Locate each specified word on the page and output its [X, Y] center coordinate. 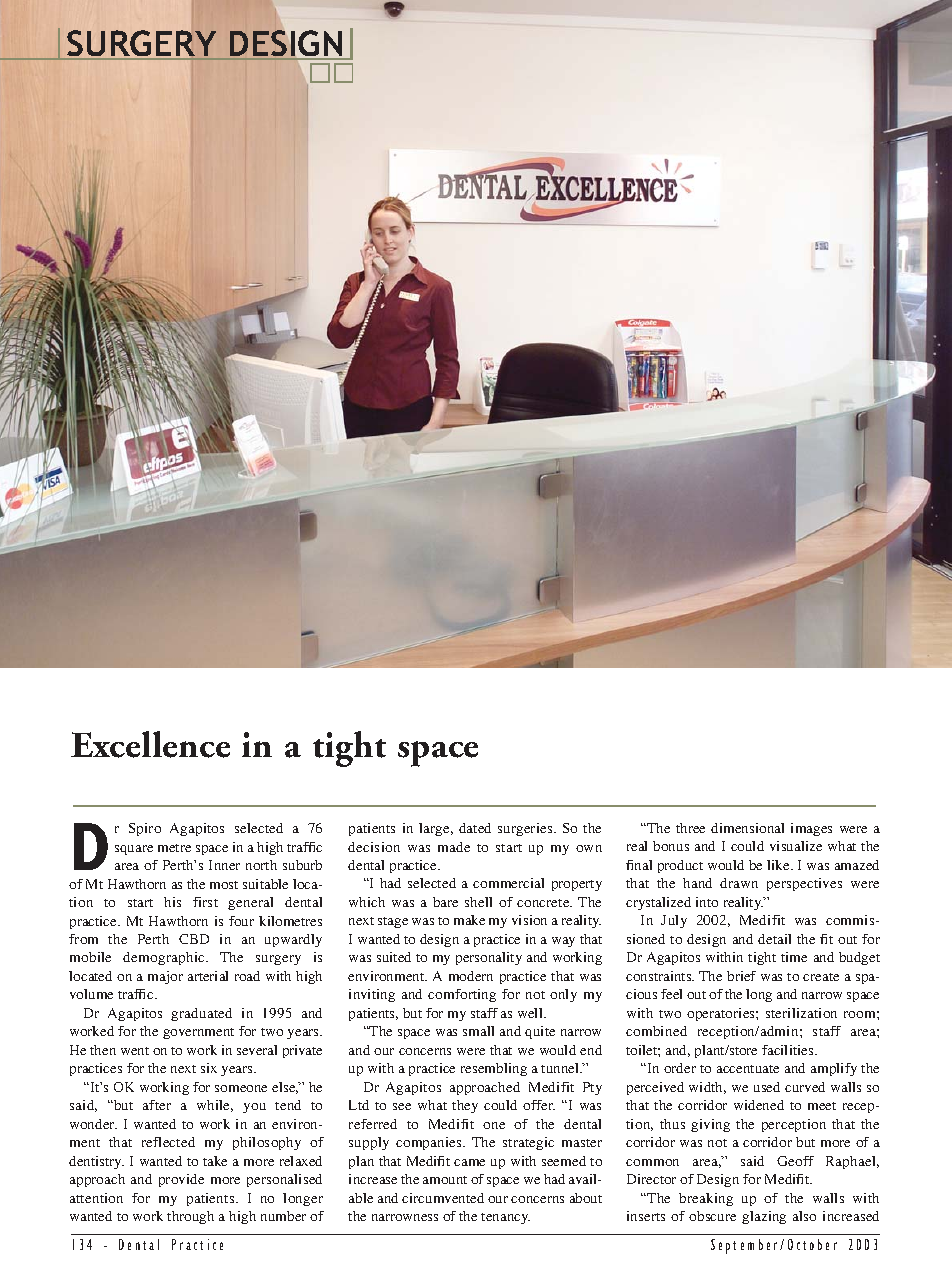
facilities [789, 1050]
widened [759, 1105]
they [465, 1106]
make [469, 920]
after [157, 1105]
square [134, 850]
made [454, 847]
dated [475, 828]
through [190, 1217]
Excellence [150, 744]
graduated [201, 1014]
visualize [796, 846]
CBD [194, 939]
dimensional [747, 828]
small [478, 1031]
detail [774, 939]
